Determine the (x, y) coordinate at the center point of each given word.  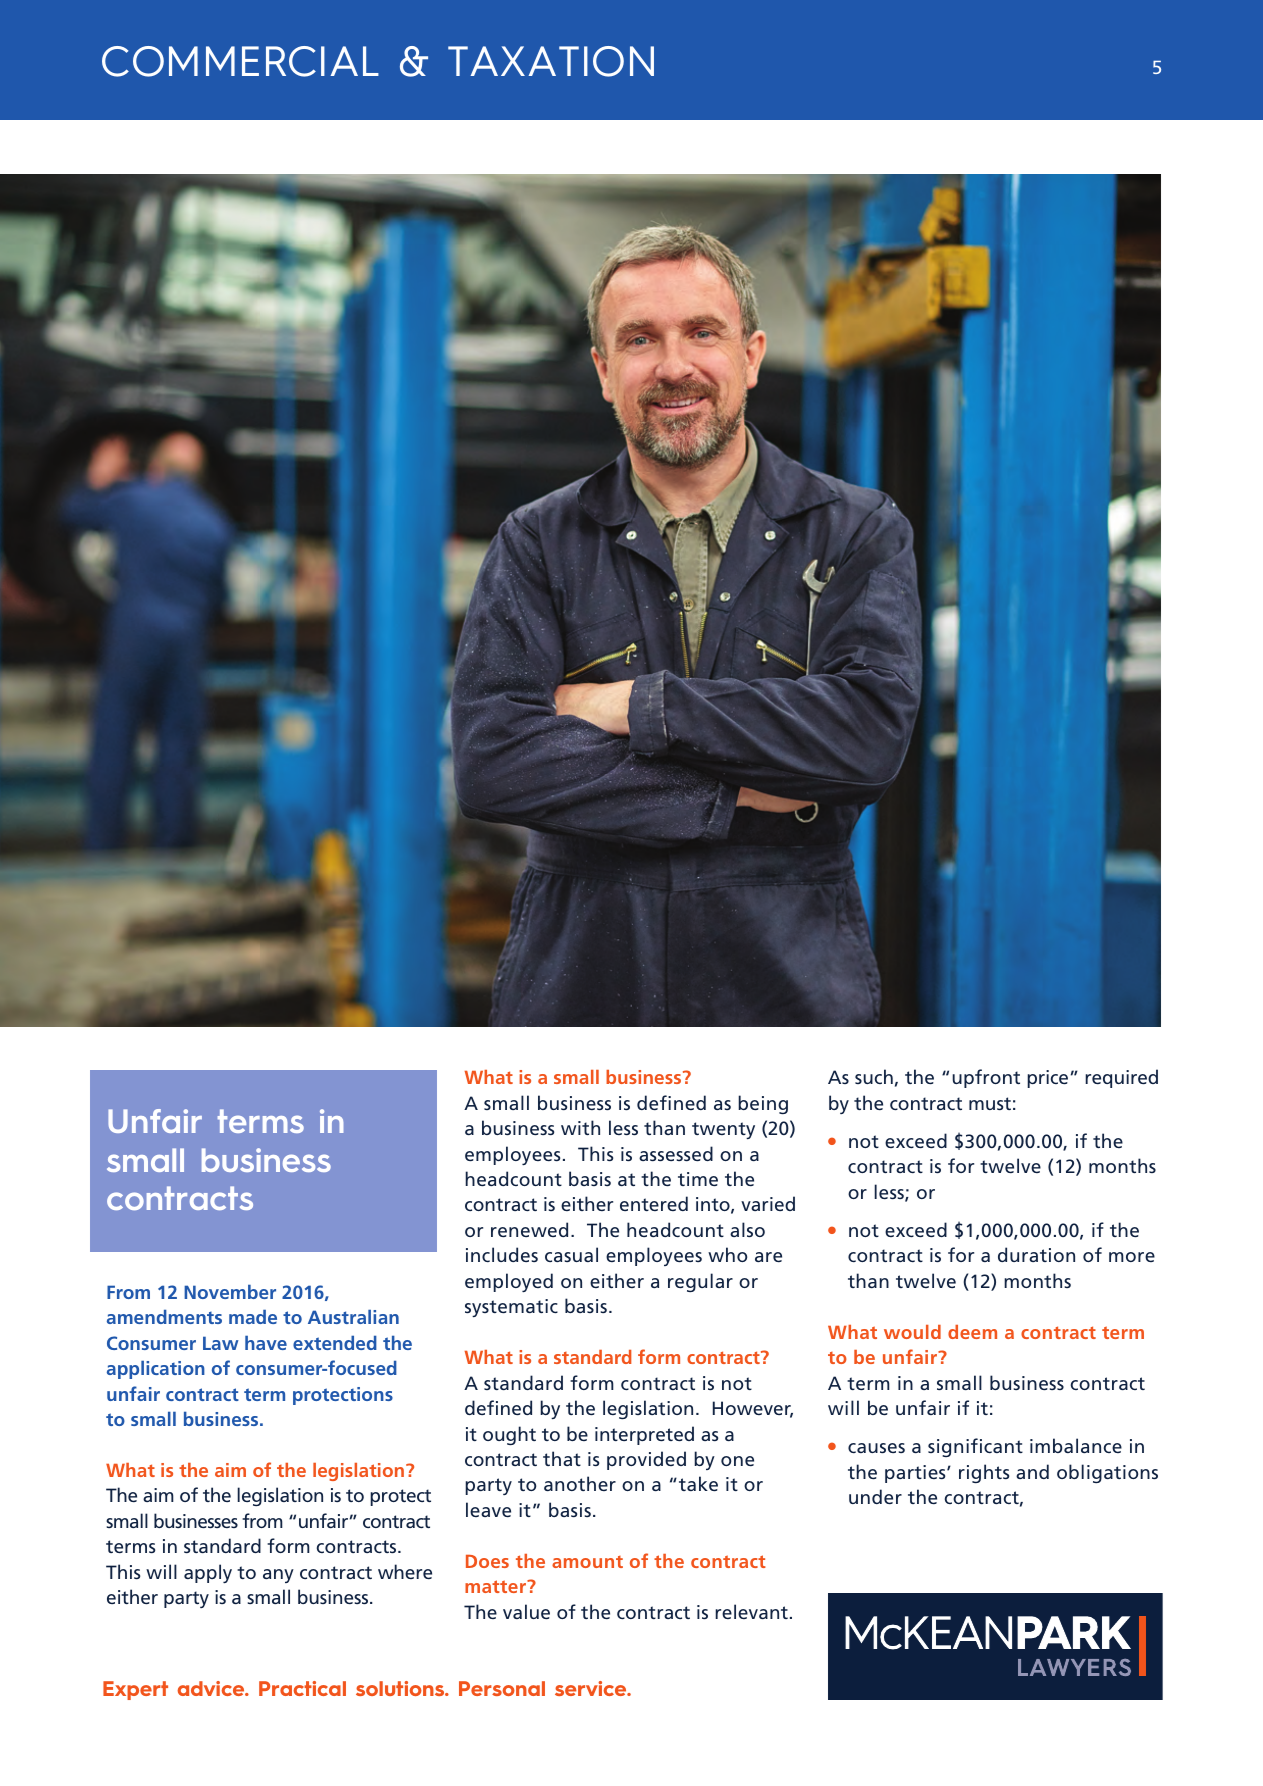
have (266, 1342)
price (1047, 1079)
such (874, 1076)
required (1121, 1078)
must (990, 1103)
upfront (986, 1078)
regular (700, 1282)
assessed (676, 1153)
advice (212, 1688)
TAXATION (551, 61)
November (230, 1291)
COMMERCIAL (240, 61)
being (763, 1104)
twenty (723, 1130)
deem (972, 1332)
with (580, 1127)
